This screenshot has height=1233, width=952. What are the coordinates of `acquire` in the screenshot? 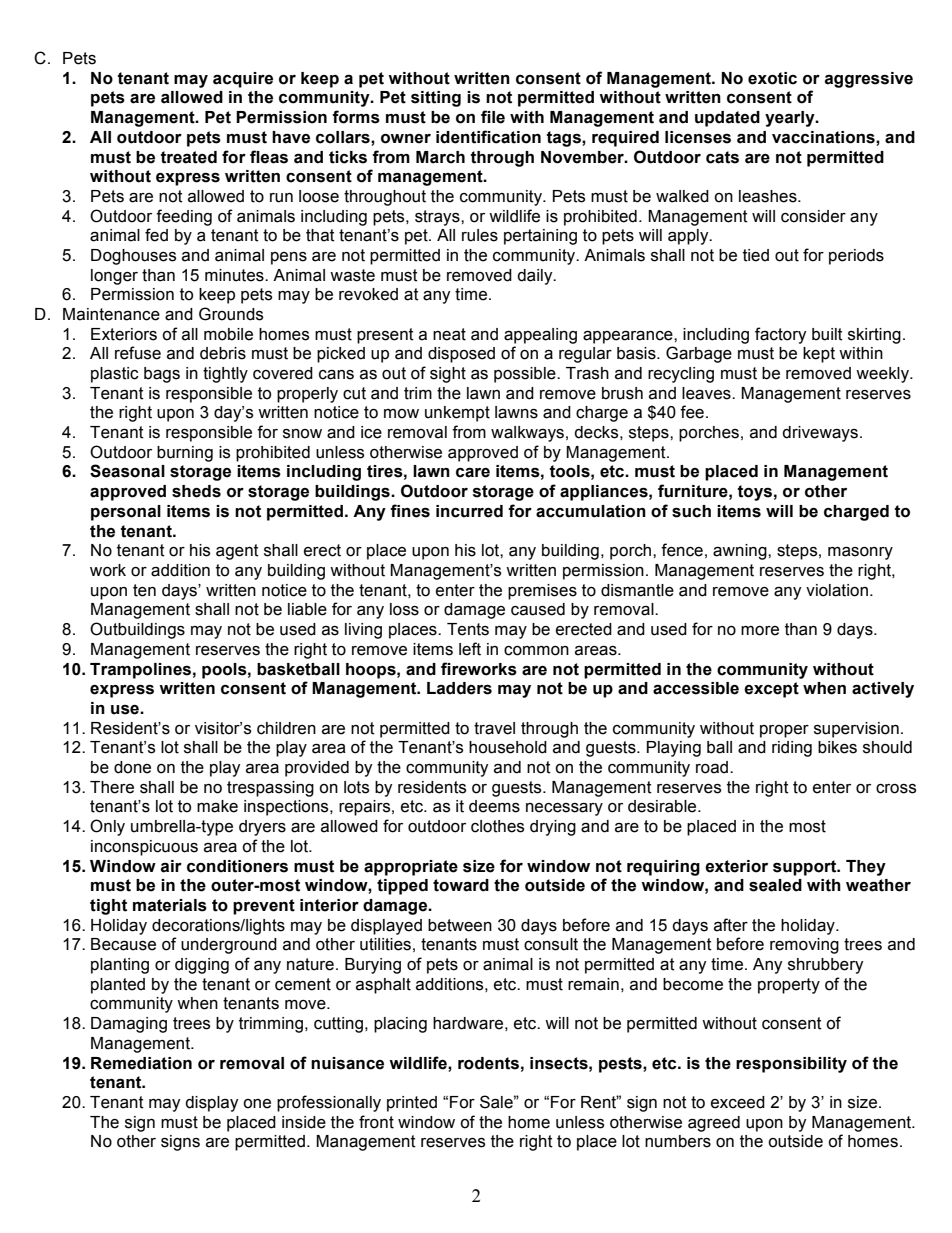 It's located at (243, 80).
